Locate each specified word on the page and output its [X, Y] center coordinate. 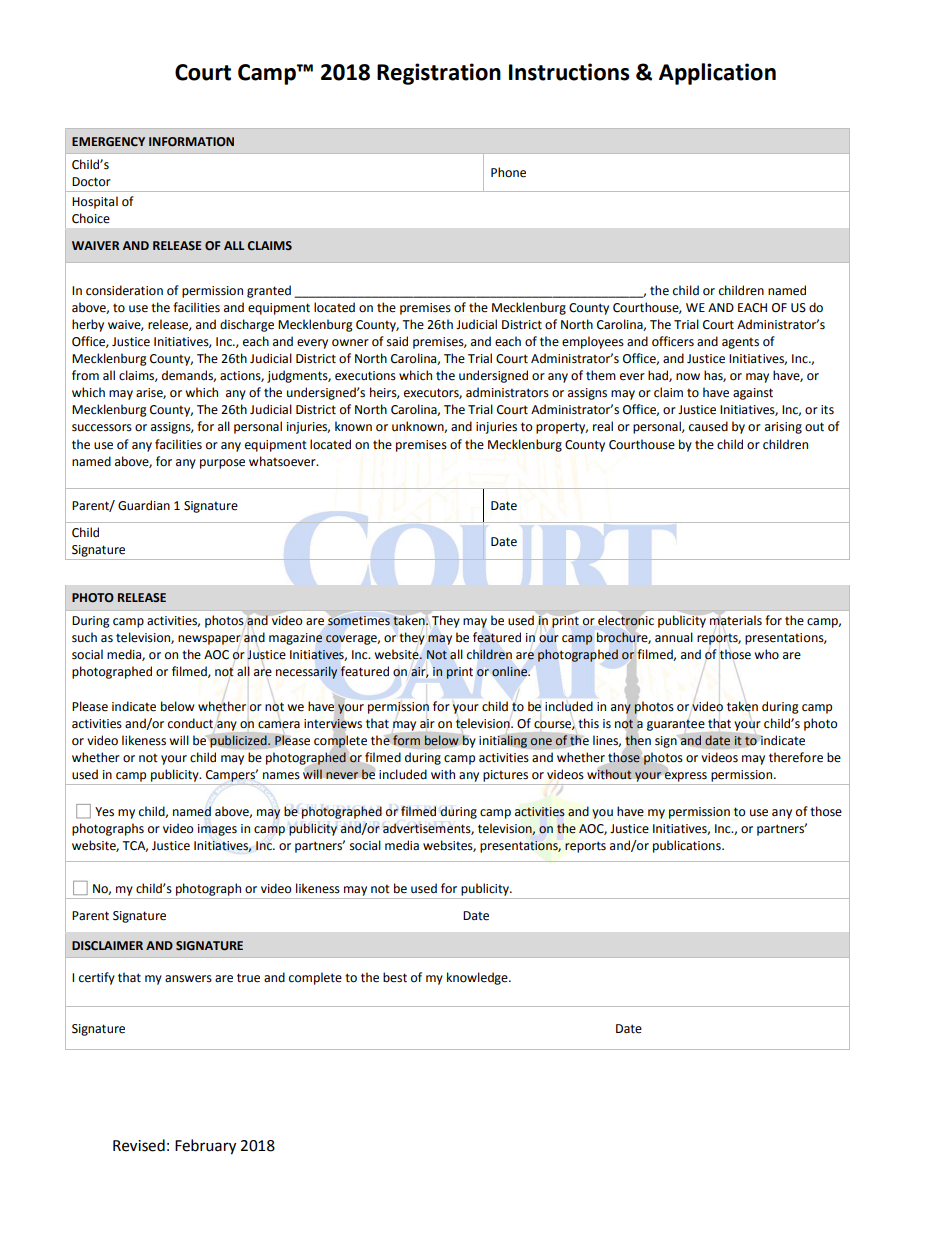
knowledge [478, 978]
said [397, 341]
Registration [439, 74]
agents [740, 343]
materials [736, 620]
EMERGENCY [108, 142]
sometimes [359, 621]
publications [688, 846]
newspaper [209, 640]
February [205, 1147]
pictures [505, 776]
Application [717, 74]
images [217, 830]
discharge [247, 325]
